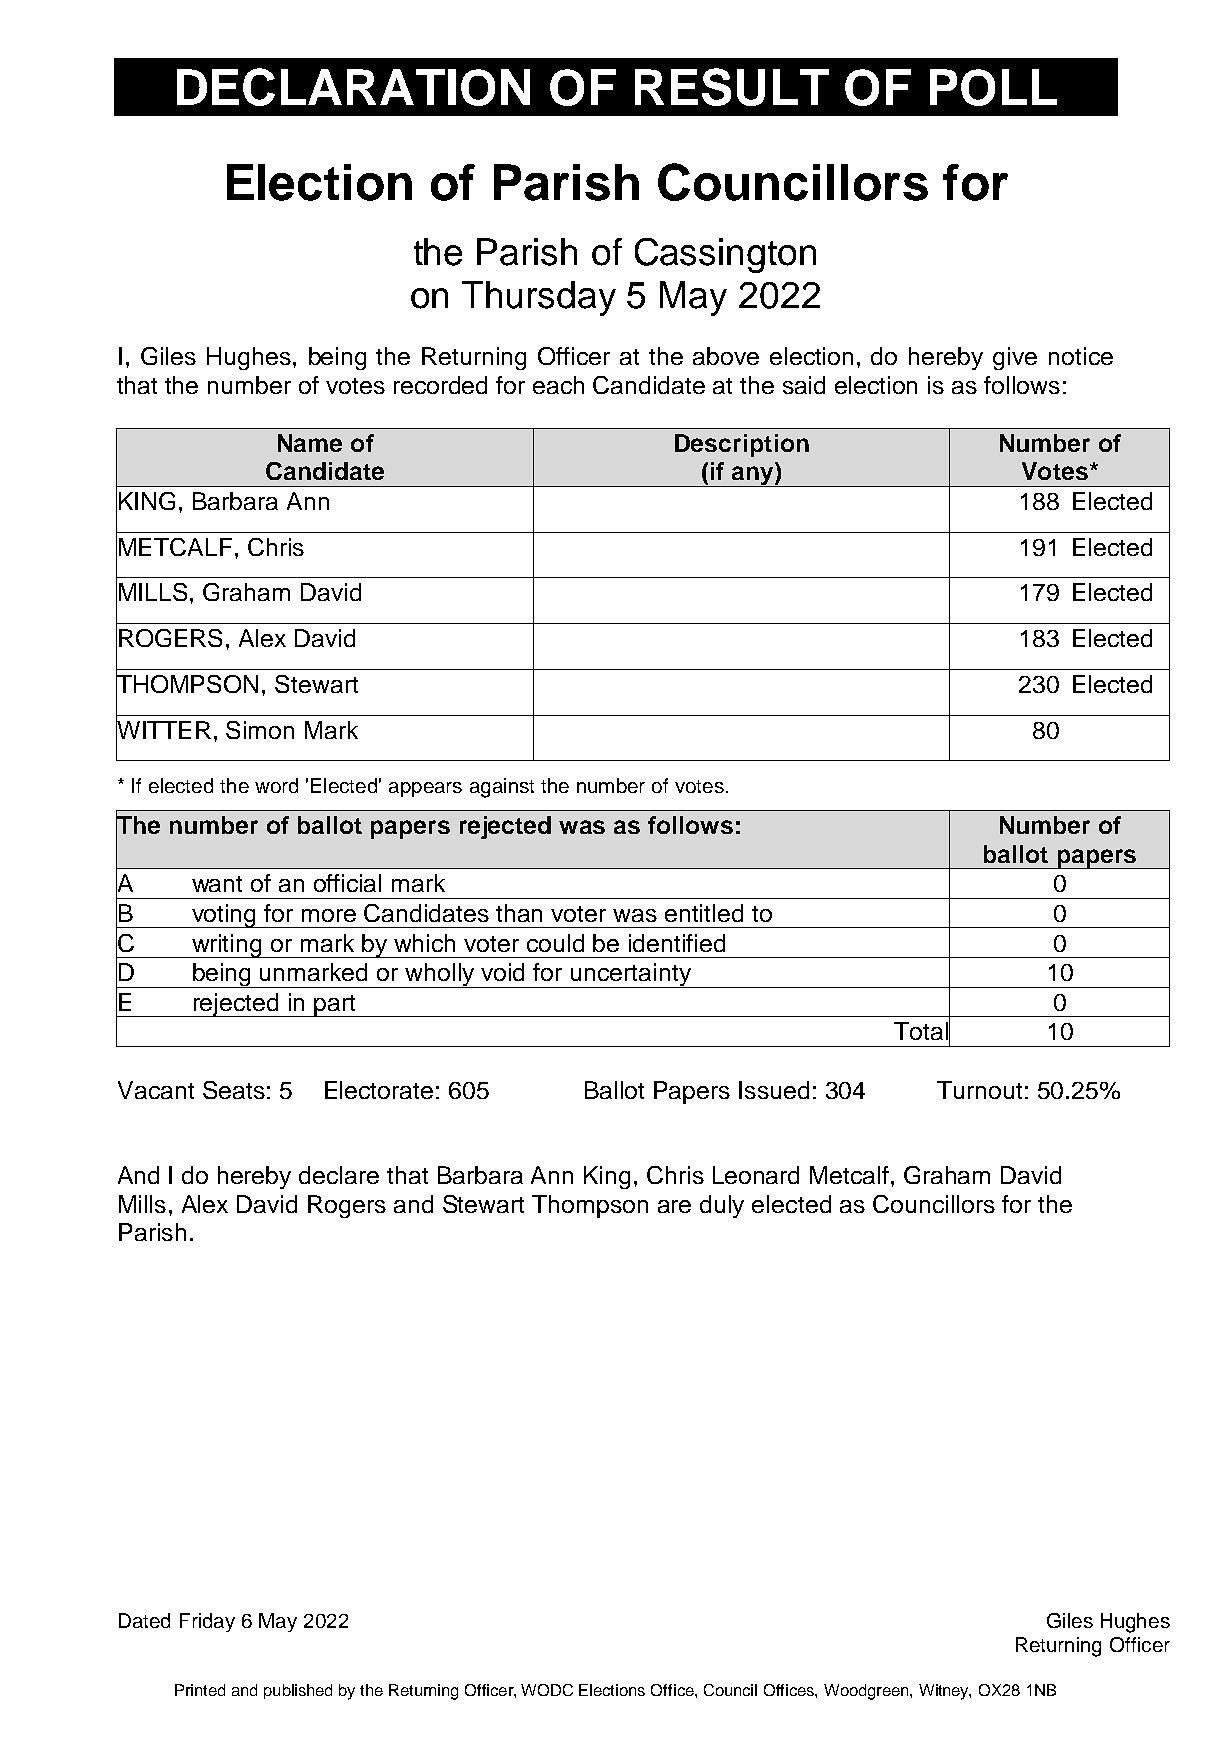 The height and width of the document is (1743, 1232). What do you see at coordinates (353, 87) in the document?
I see `DECLARATION` at bounding box center [353, 87].
